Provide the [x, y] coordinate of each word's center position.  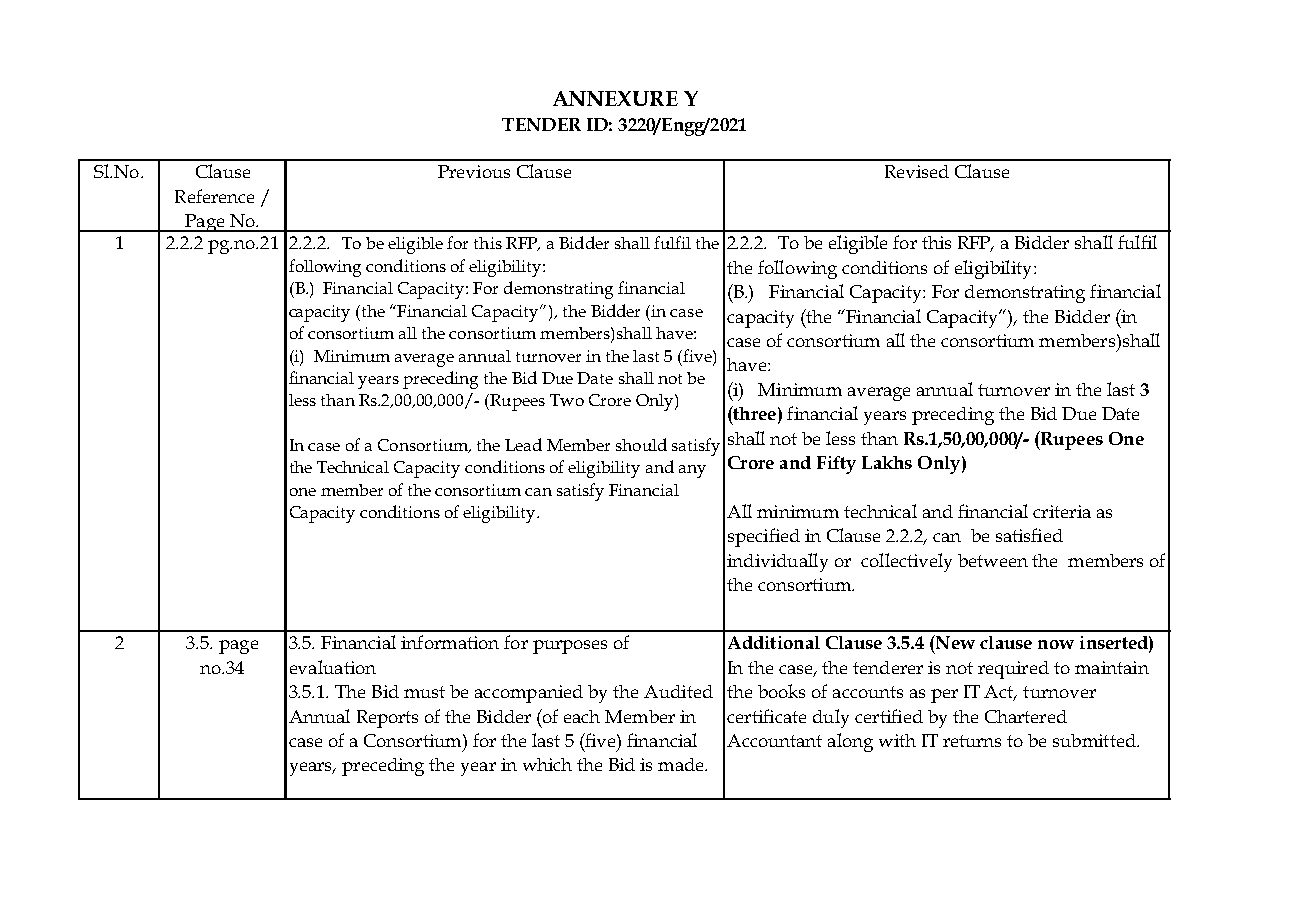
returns [972, 741]
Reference [214, 196]
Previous [474, 171]
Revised [917, 171]
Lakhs [887, 462]
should [641, 444]
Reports [387, 719]
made [682, 764]
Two [567, 400]
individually [777, 562]
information [450, 642]
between [993, 560]
